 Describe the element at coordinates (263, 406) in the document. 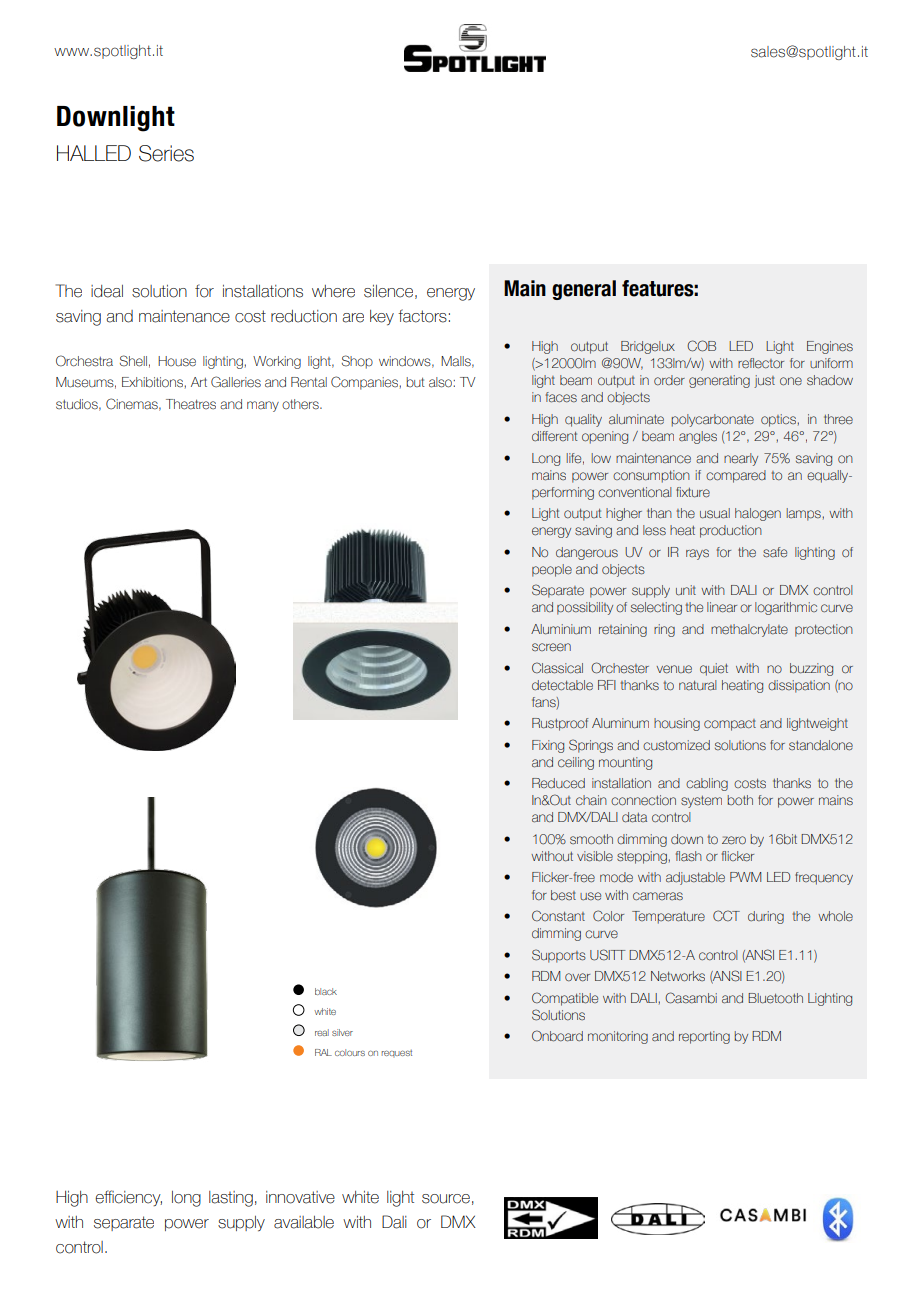

I see `many` at that location.
